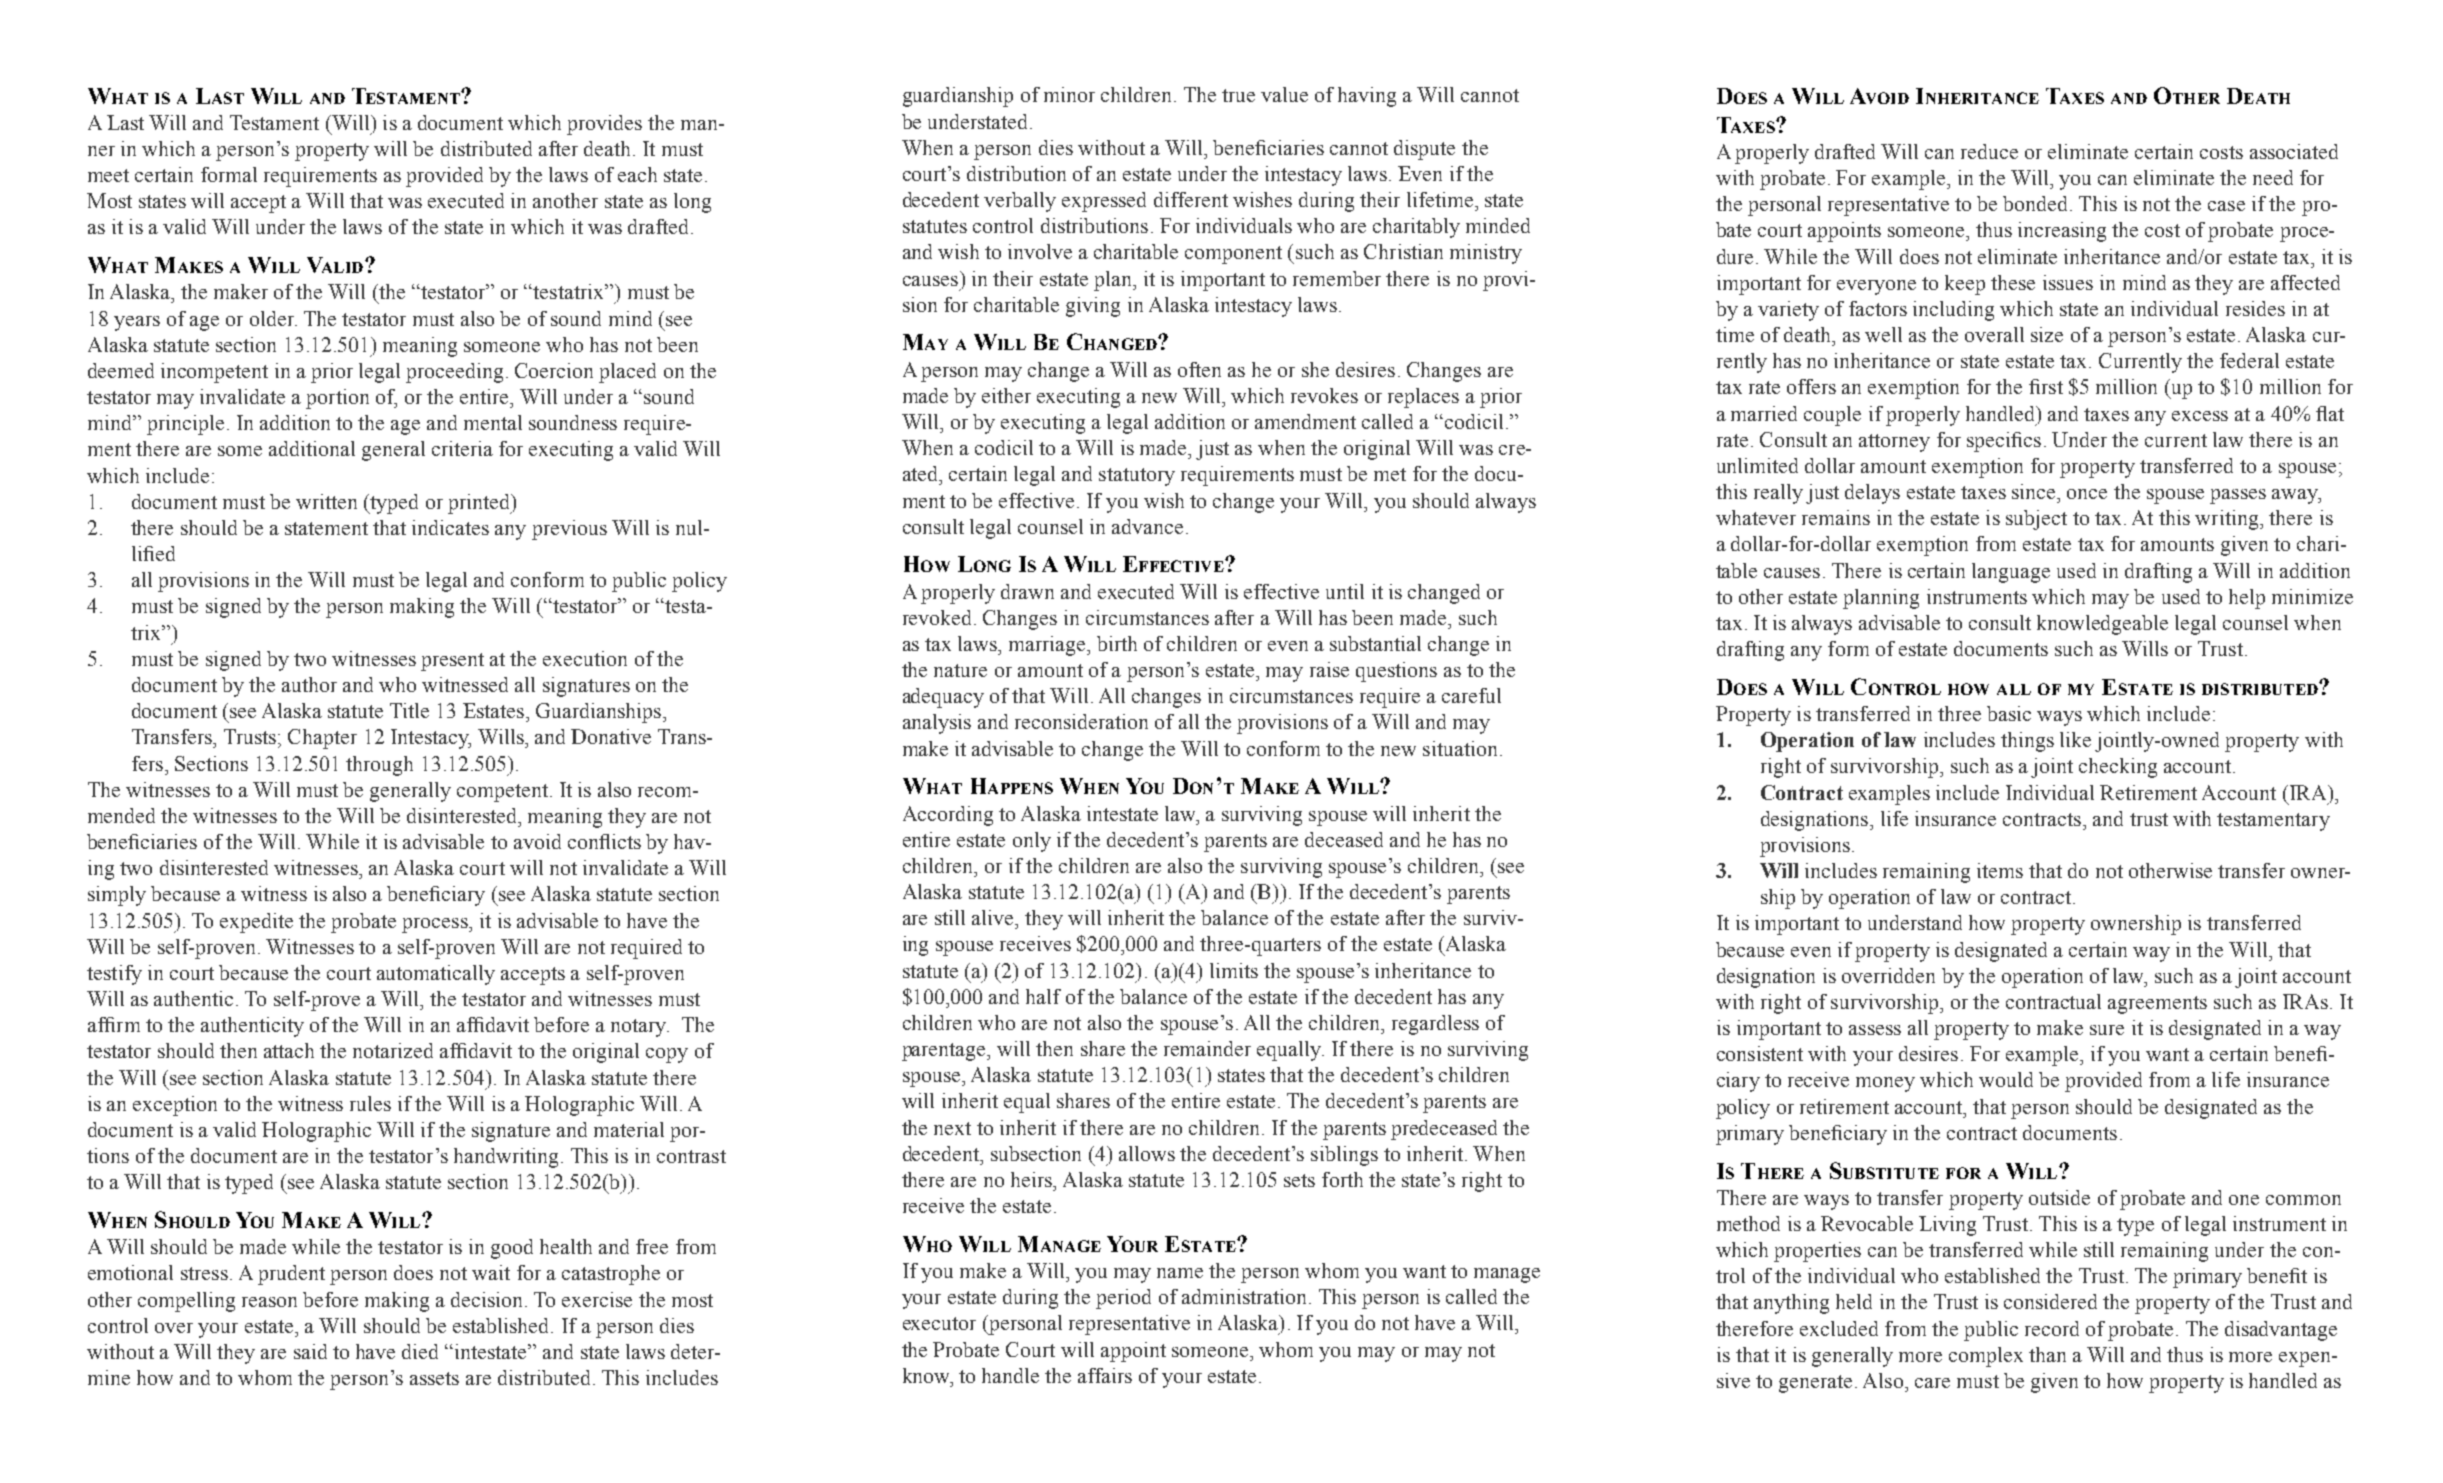 The height and width of the image is (1483, 2443). I want to click on each, so click(637, 174).
